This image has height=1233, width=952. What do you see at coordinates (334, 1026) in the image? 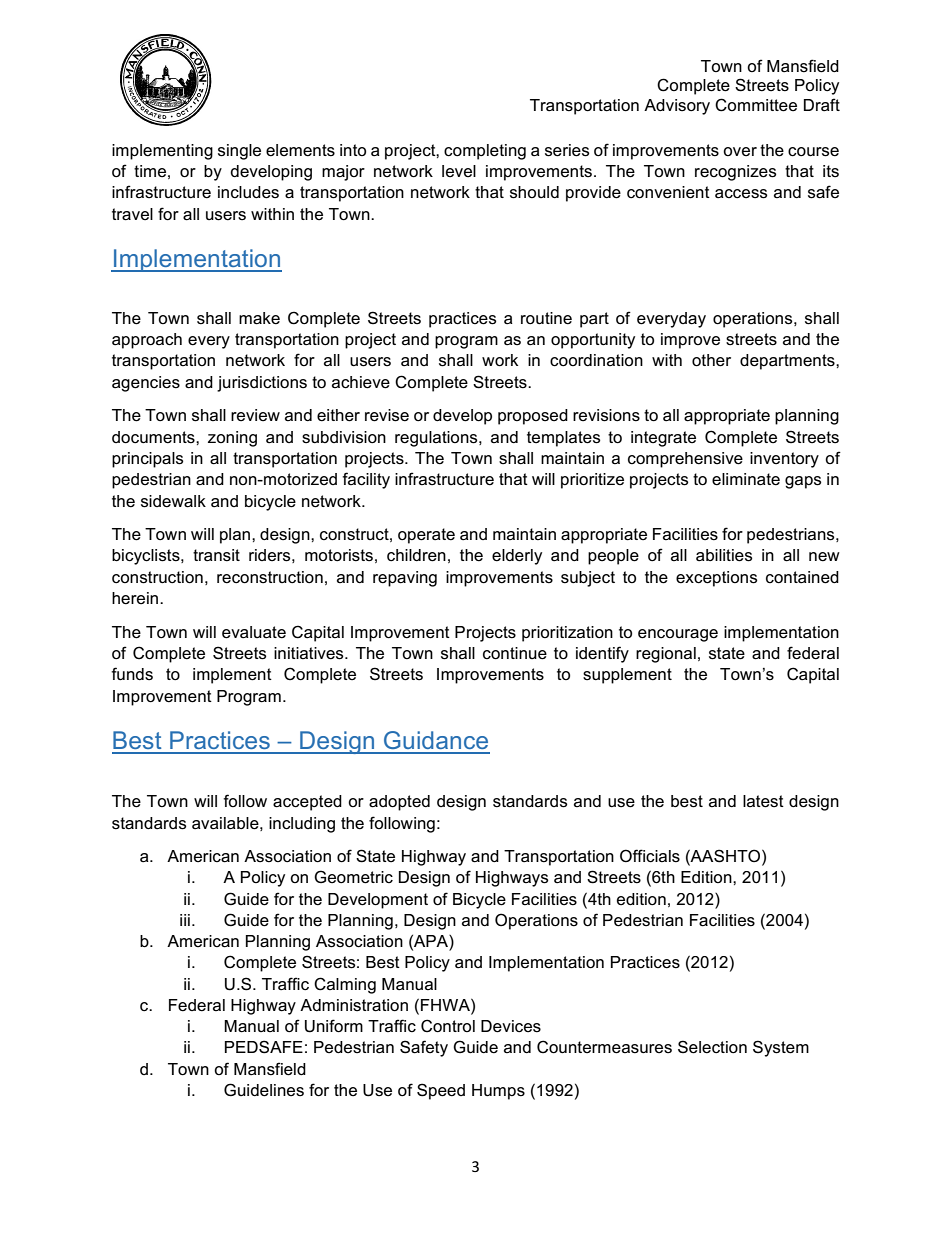
I see `Uniform` at bounding box center [334, 1026].
